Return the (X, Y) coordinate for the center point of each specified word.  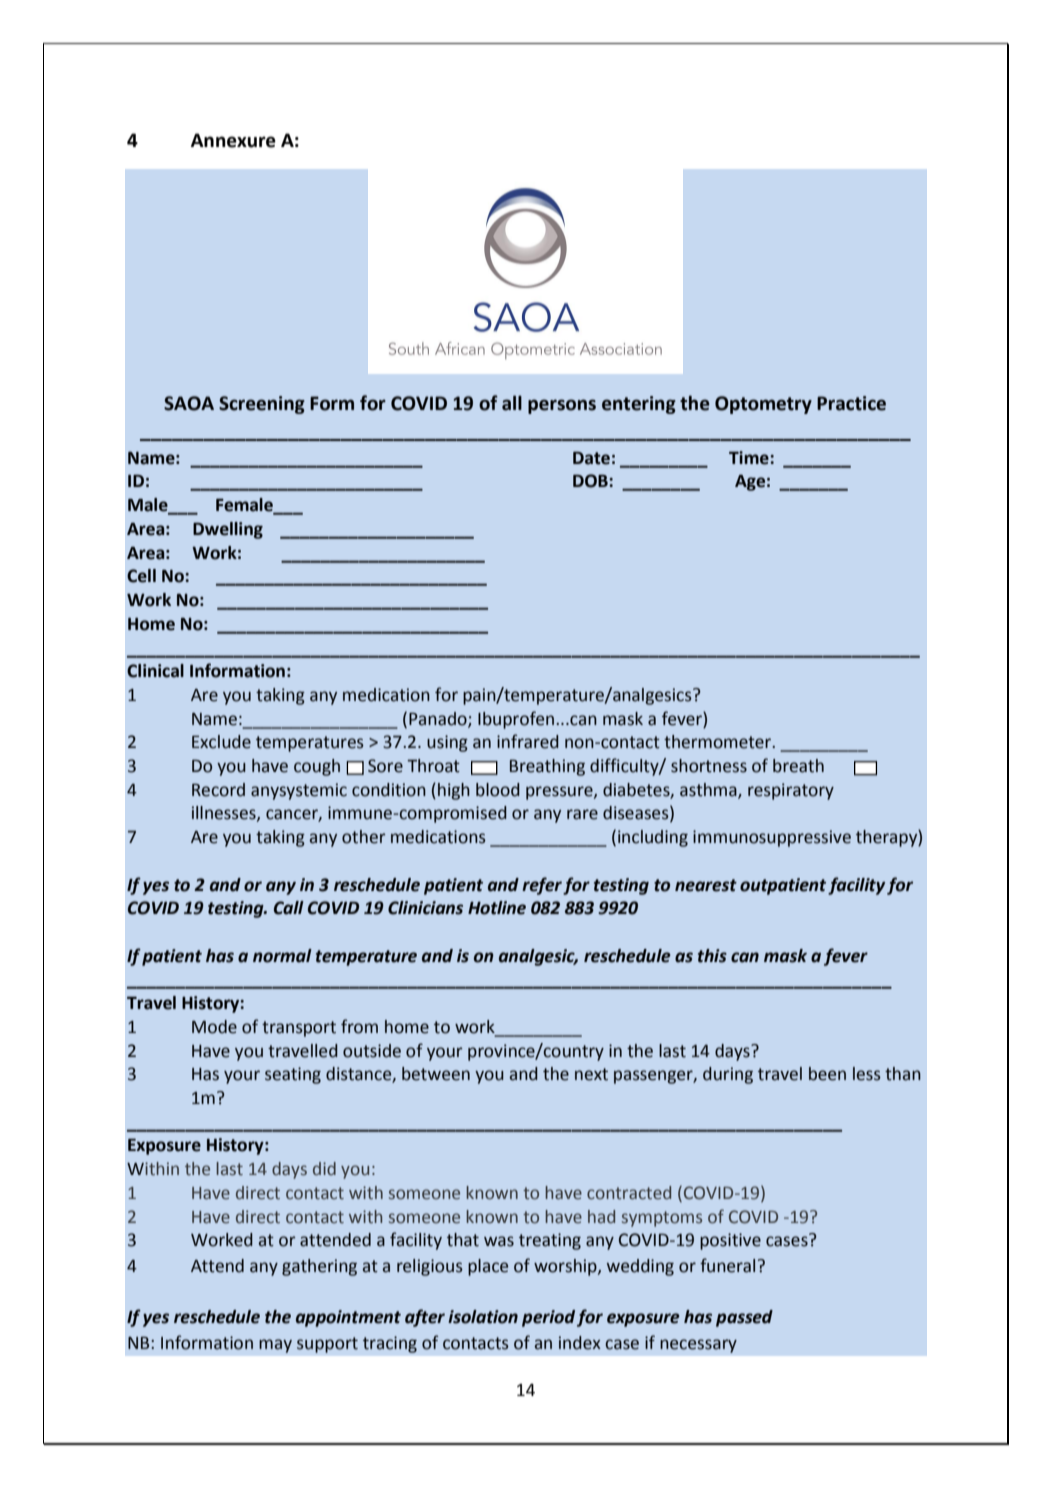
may (275, 1346)
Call (289, 908)
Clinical (155, 671)
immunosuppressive (772, 838)
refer (542, 886)
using (447, 743)
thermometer (719, 742)
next (591, 1074)
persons (562, 406)
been (827, 1074)
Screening (262, 405)
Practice (851, 403)
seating (293, 1075)
